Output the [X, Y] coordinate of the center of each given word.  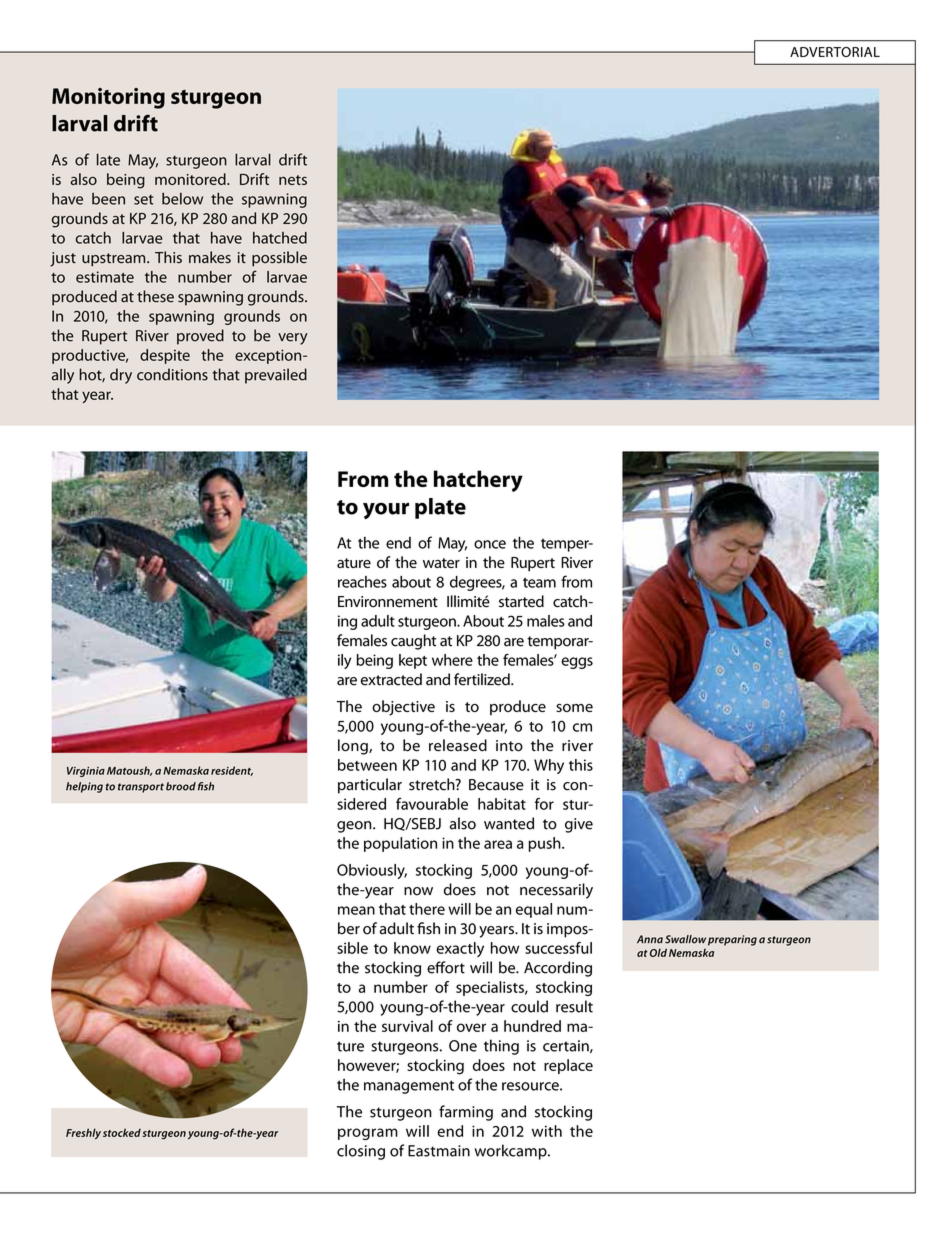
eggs [577, 663]
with [547, 1131]
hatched [280, 238]
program [368, 1134]
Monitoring [108, 98]
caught [414, 642]
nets [293, 180]
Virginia [86, 772]
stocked [122, 1132]
